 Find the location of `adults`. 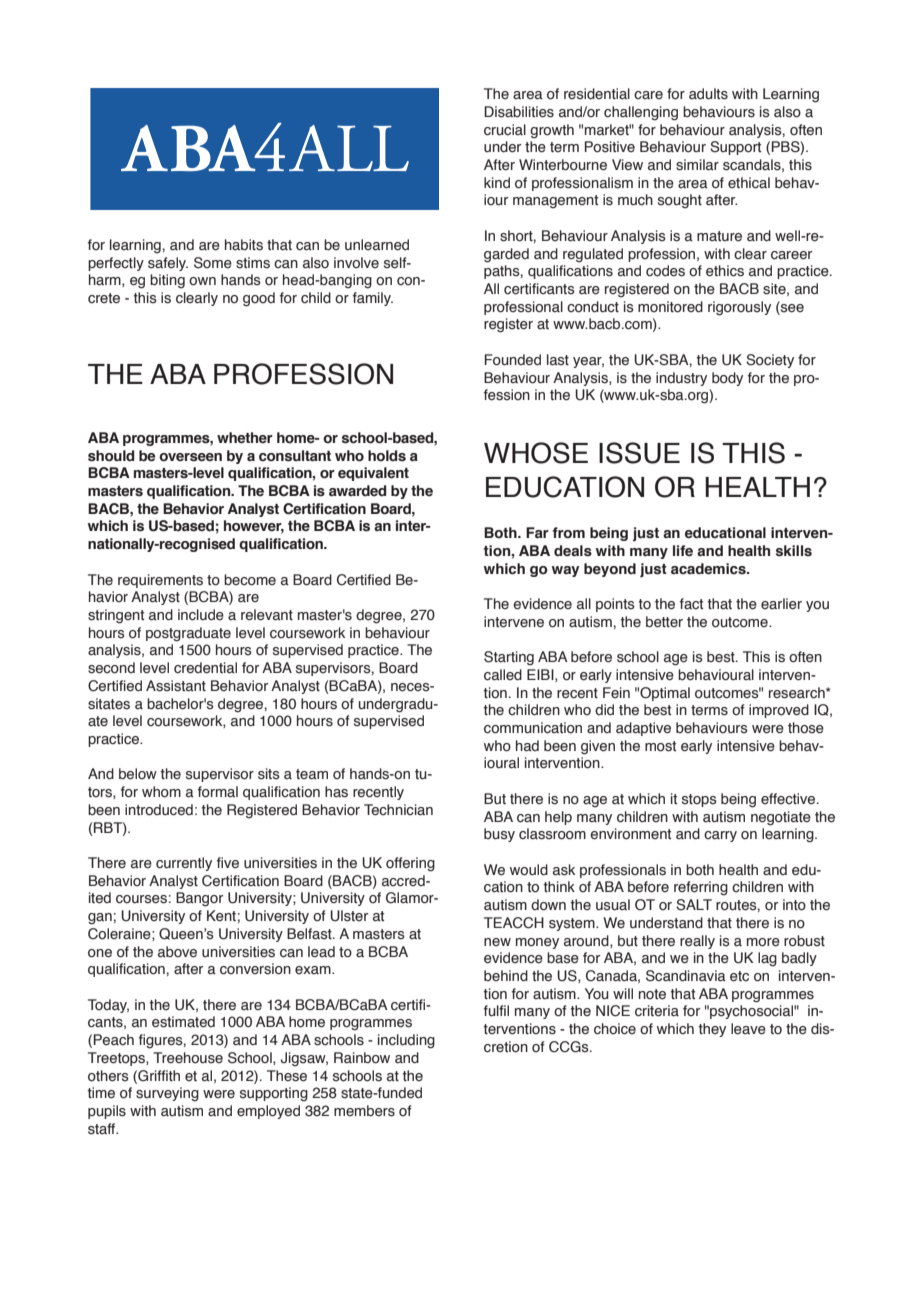

adults is located at coordinates (708, 94).
